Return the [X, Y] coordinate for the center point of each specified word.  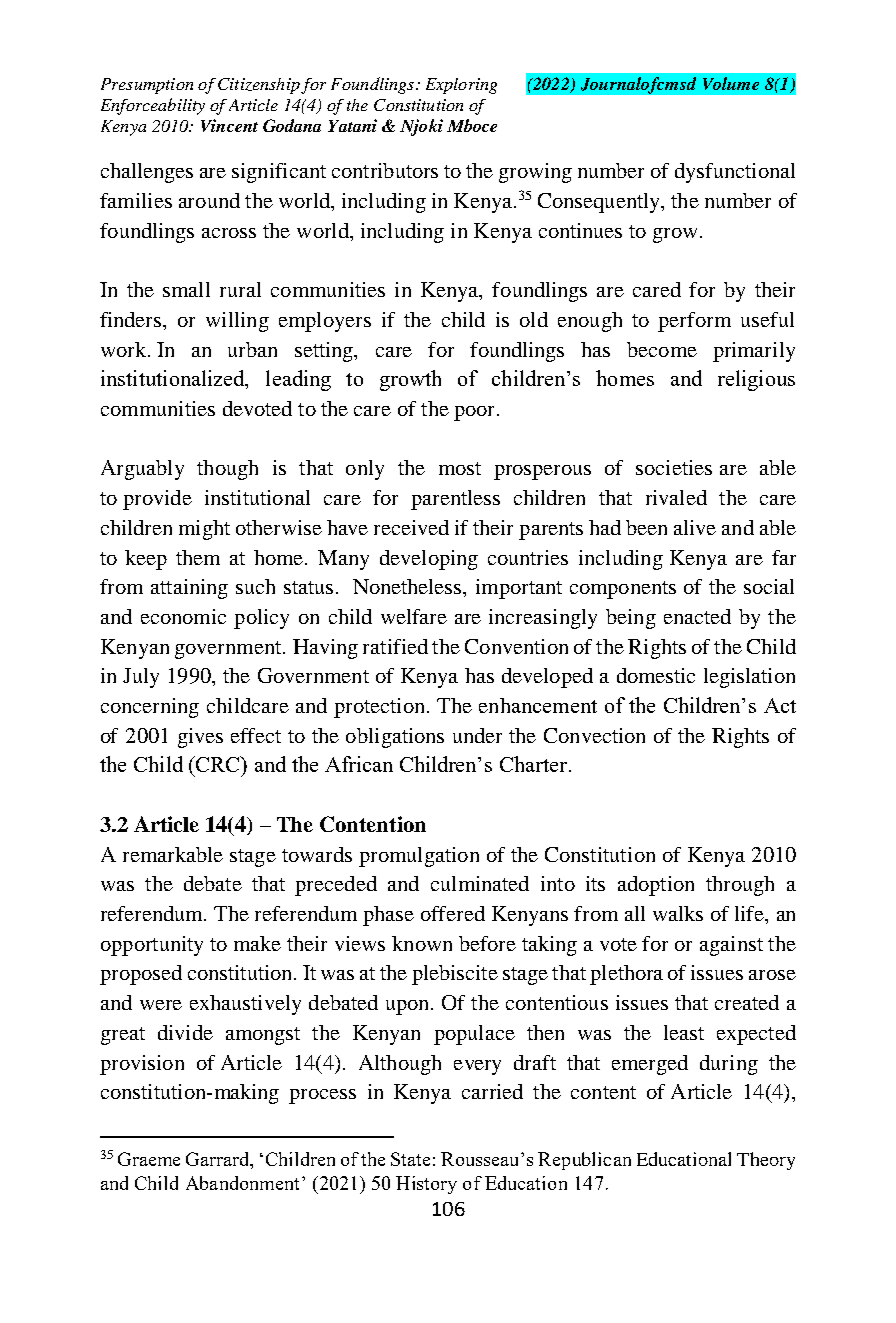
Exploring [461, 86]
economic [183, 616]
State [410, 1159]
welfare [414, 616]
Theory [766, 1161]
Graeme [149, 1159]
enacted [697, 616]
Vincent [229, 125]
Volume [731, 83]
